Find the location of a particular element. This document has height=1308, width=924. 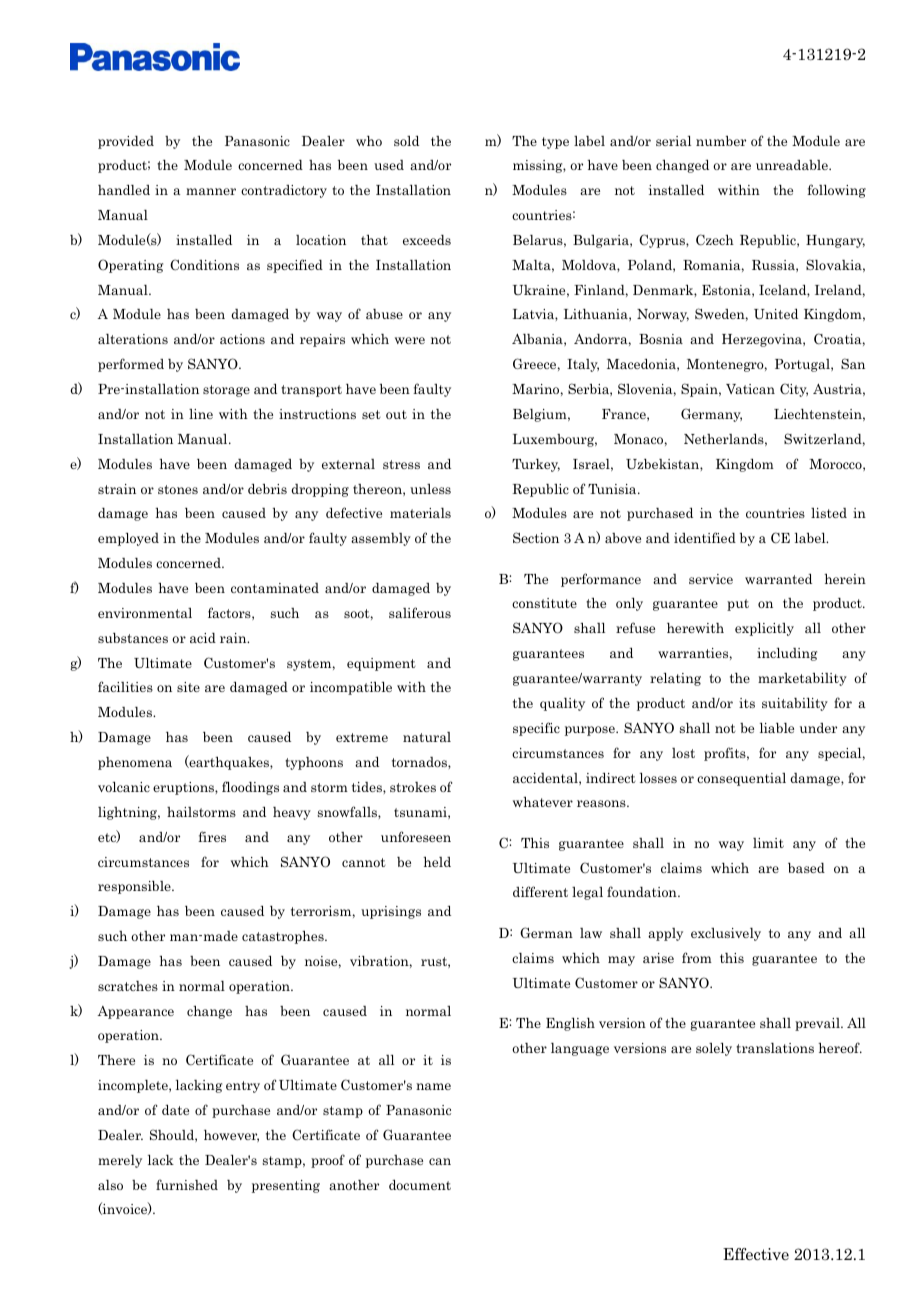

furnished is located at coordinates (187, 1184).
